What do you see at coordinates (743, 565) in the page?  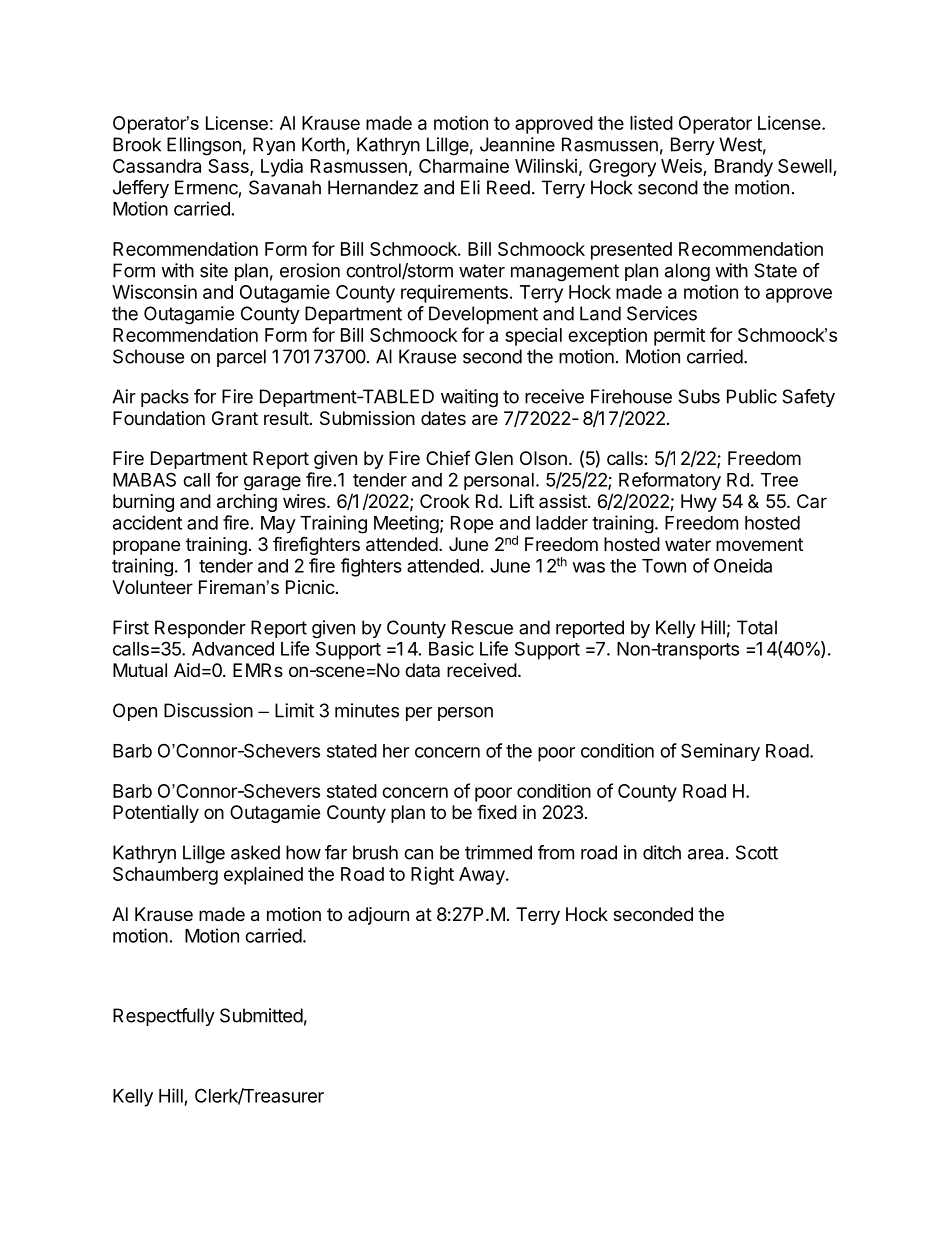 I see `Oneida` at bounding box center [743, 565].
